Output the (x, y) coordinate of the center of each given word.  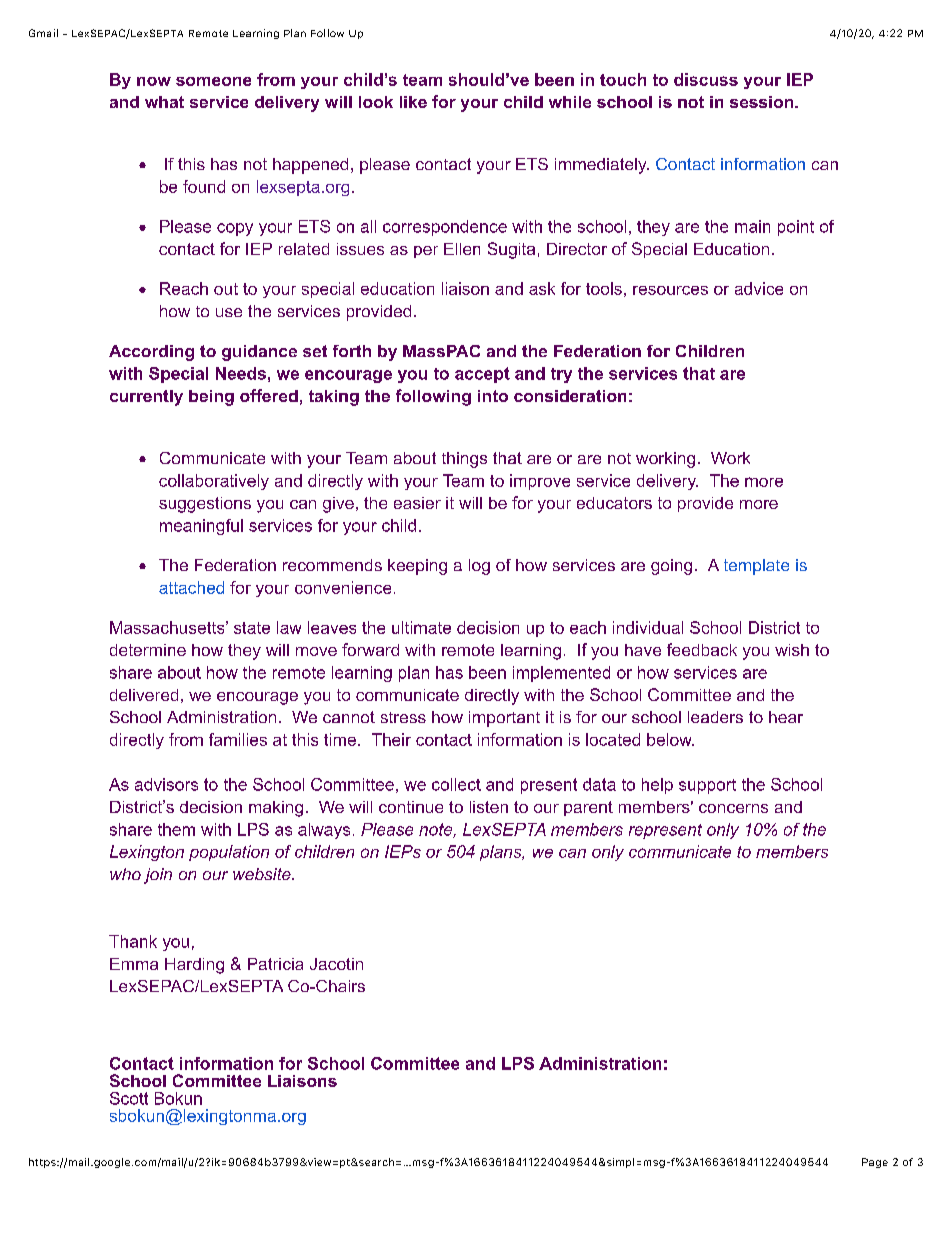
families (238, 739)
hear (786, 717)
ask (542, 288)
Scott (129, 1098)
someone (213, 81)
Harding (194, 966)
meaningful (201, 527)
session (763, 102)
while (570, 102)
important (504, 719)
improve (540, 482)
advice (759, 288)
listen (489, 807)
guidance (259, 353)
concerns (733, 808)
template (756, 567)
